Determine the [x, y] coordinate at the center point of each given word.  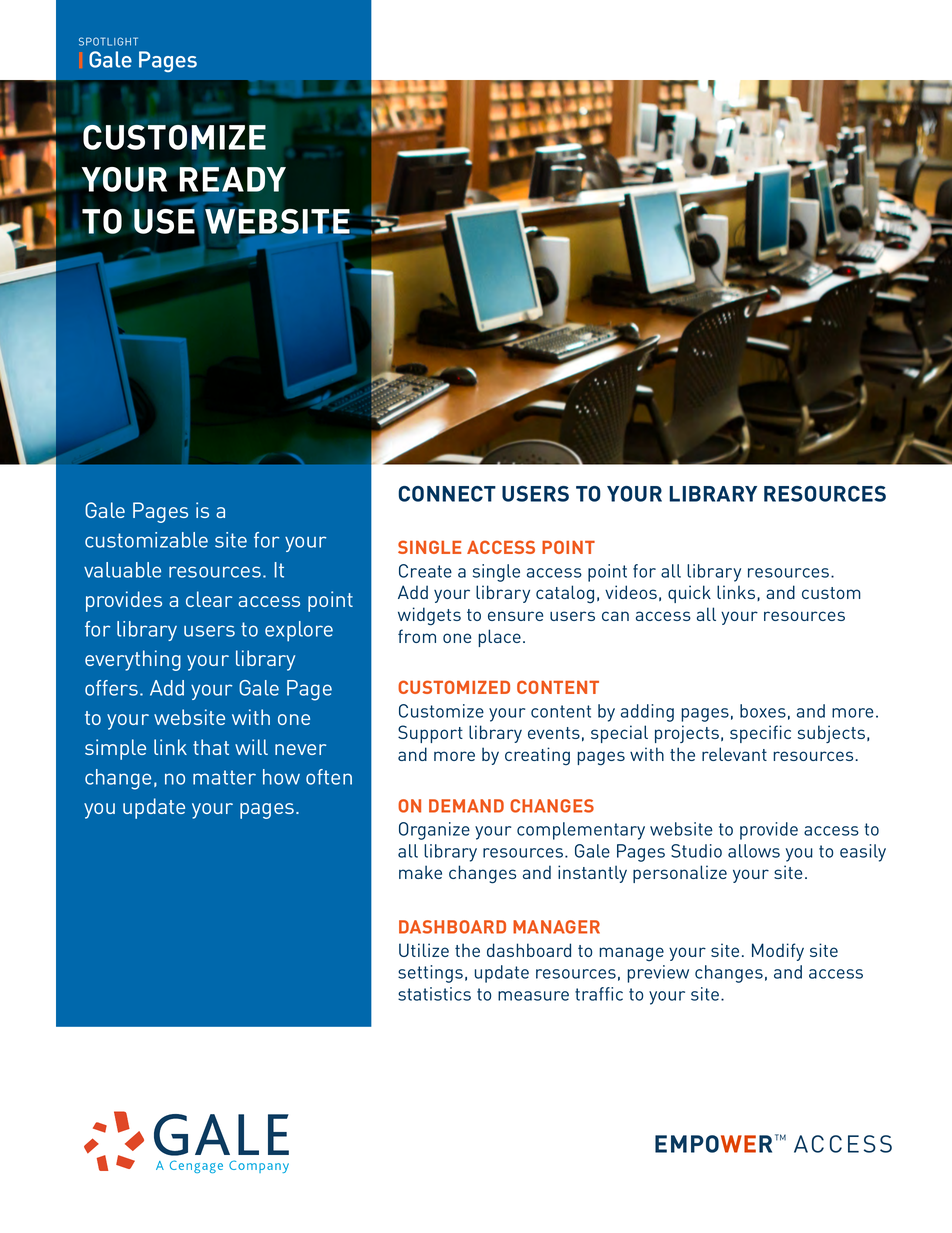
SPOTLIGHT [108, 41]
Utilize [424, 950]
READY [233, 180]
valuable [122, 570]
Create [425, 571]
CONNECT [447, 494]
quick [689, 594]
